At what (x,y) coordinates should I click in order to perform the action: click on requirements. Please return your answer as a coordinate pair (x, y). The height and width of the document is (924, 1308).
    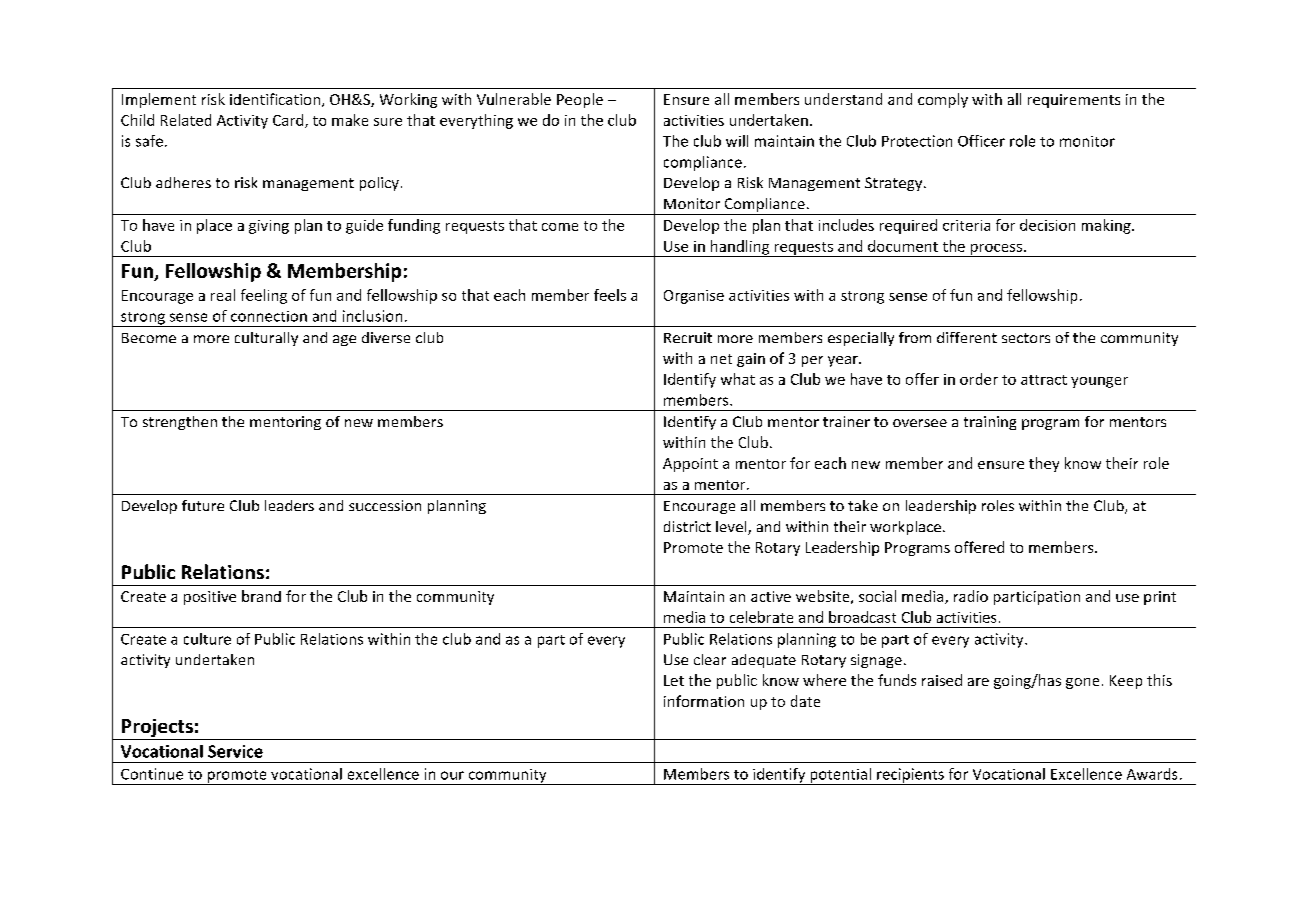
    Looking at the image, I should click on (1074, 101).
